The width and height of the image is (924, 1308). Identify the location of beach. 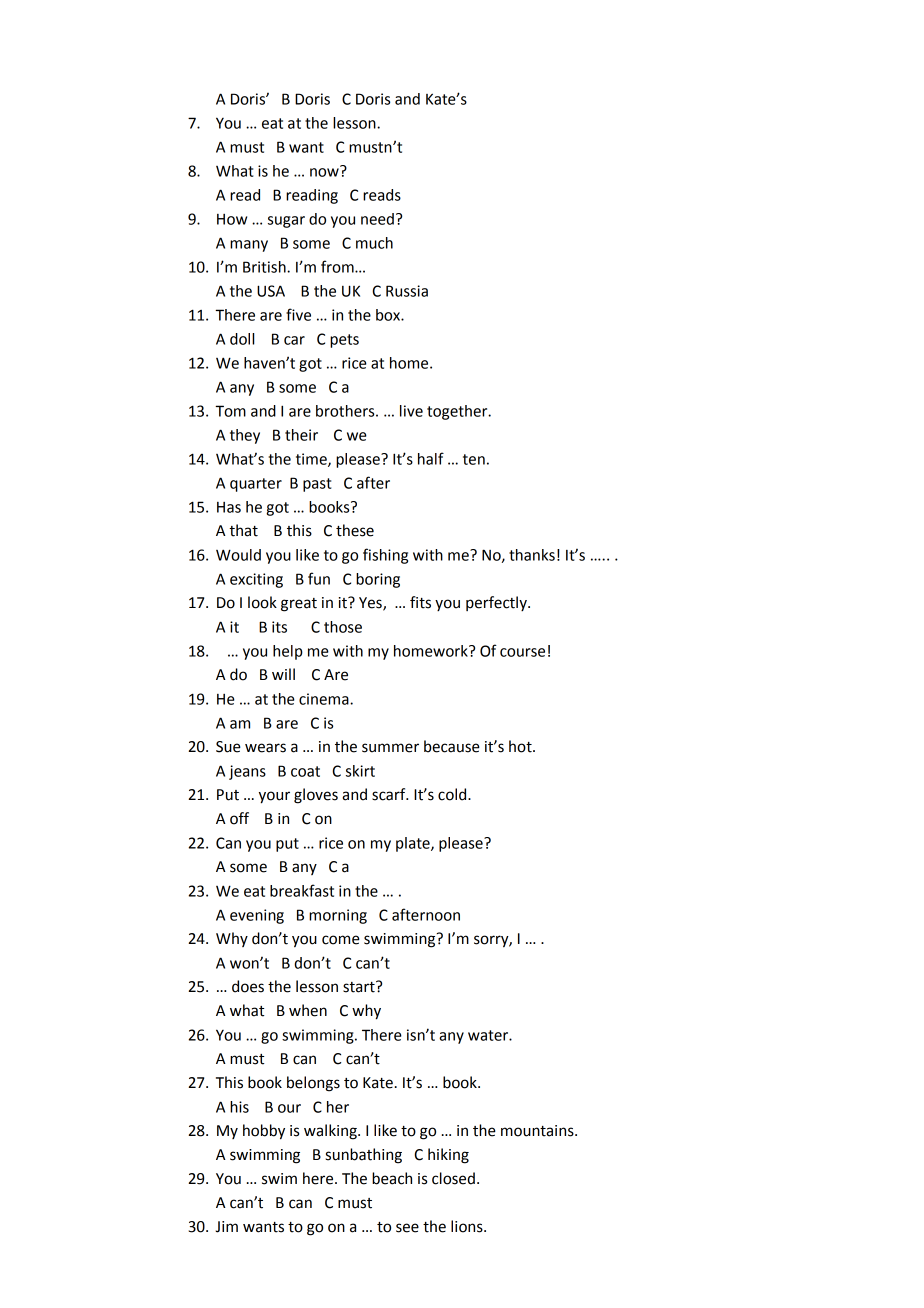
(392, 1178).
